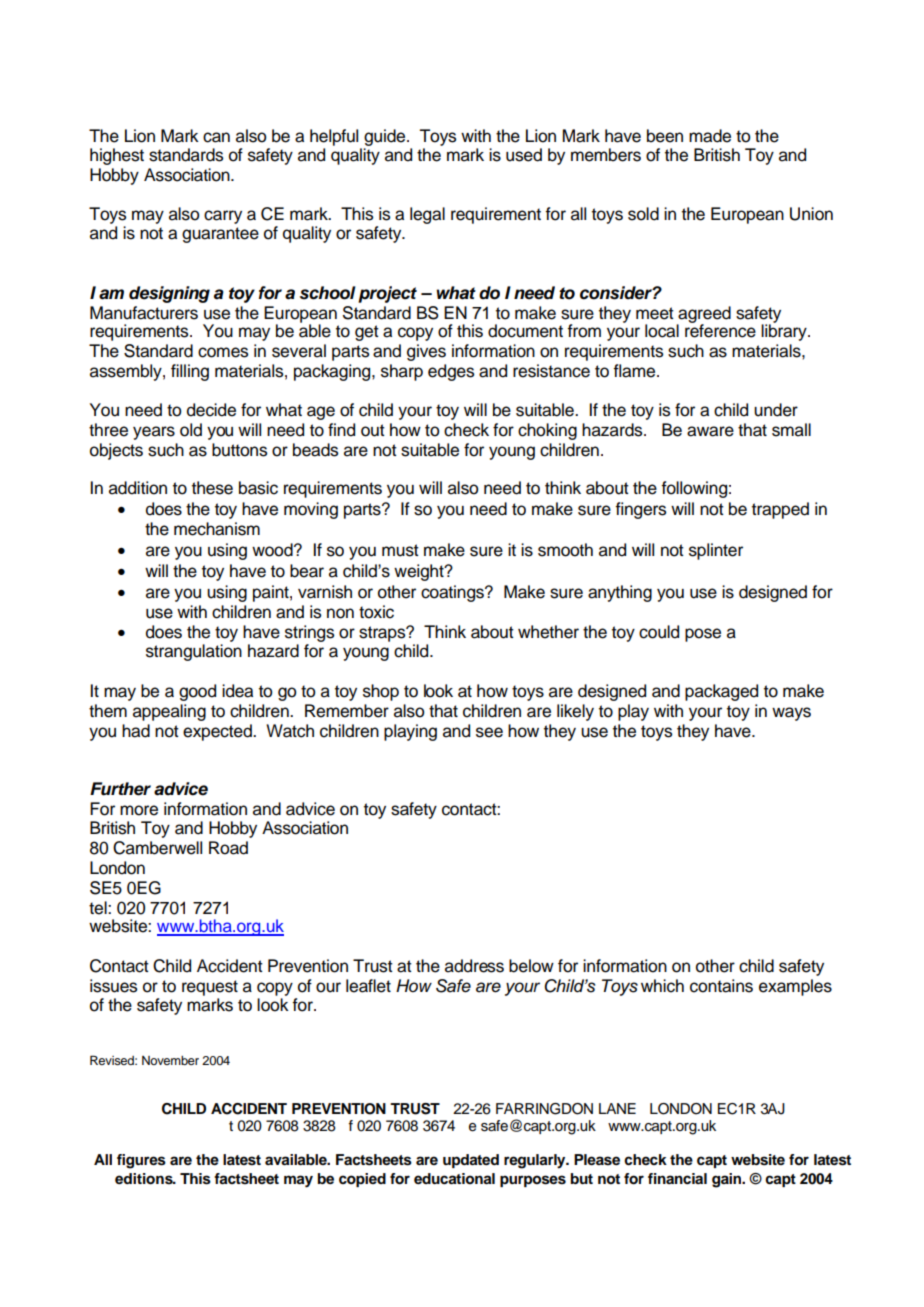 The image size is (924, 1307). I want to click on financial, so click(677, 1178).
